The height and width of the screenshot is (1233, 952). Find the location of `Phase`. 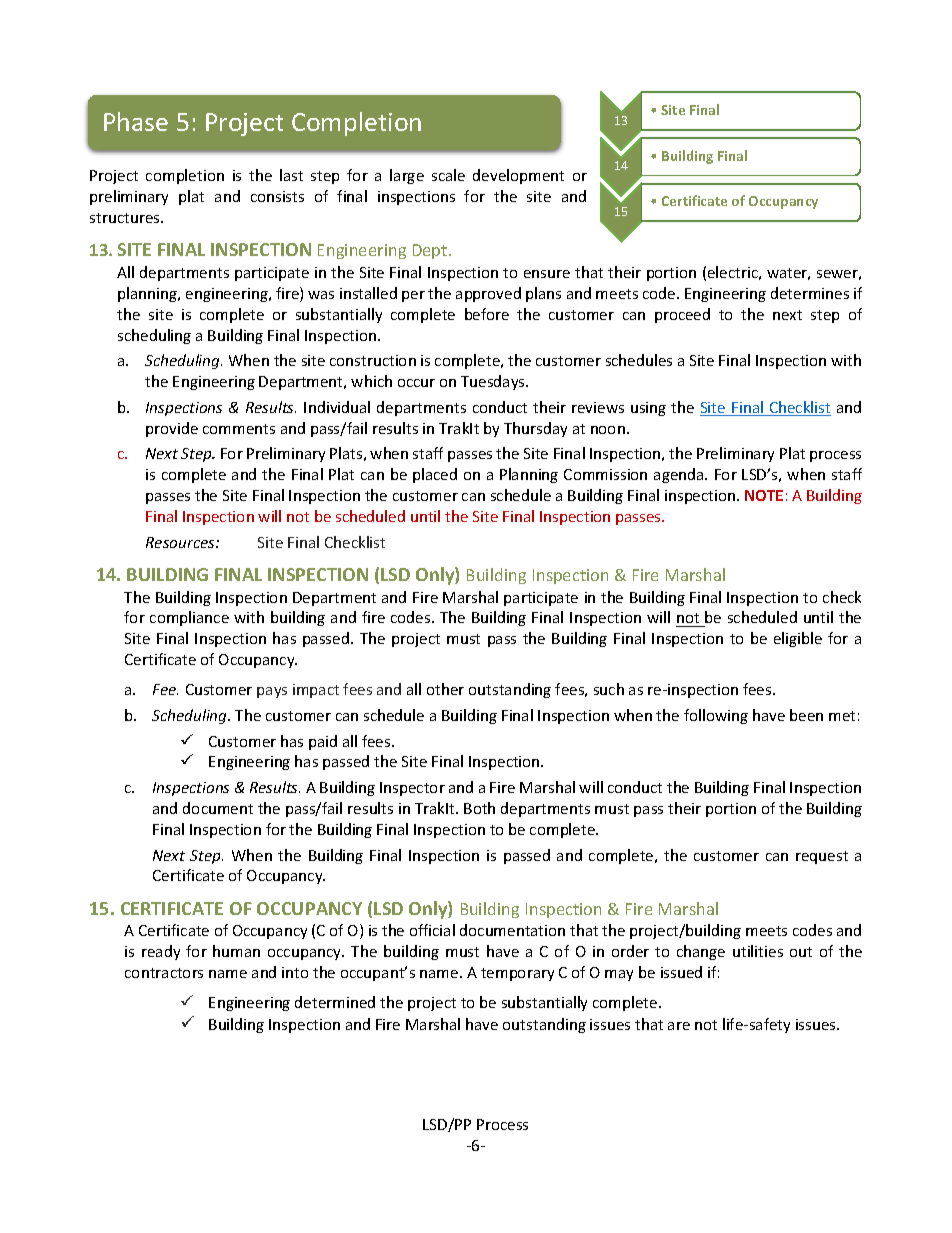

Phase is located at coordinates (136, 121).
